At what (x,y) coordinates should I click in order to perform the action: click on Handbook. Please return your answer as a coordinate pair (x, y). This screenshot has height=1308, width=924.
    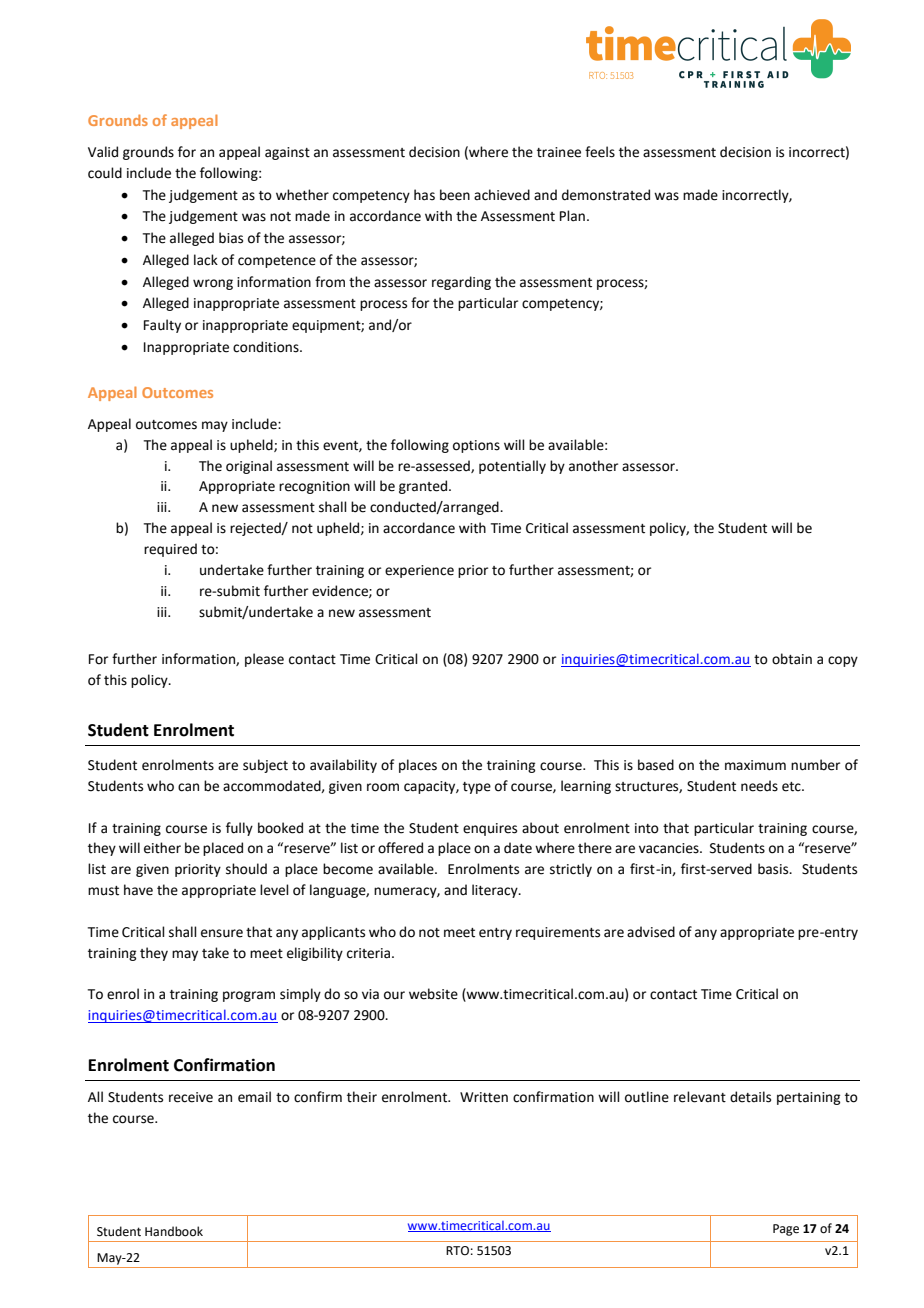
    Looking at the image, I should click on (174, 1231).
